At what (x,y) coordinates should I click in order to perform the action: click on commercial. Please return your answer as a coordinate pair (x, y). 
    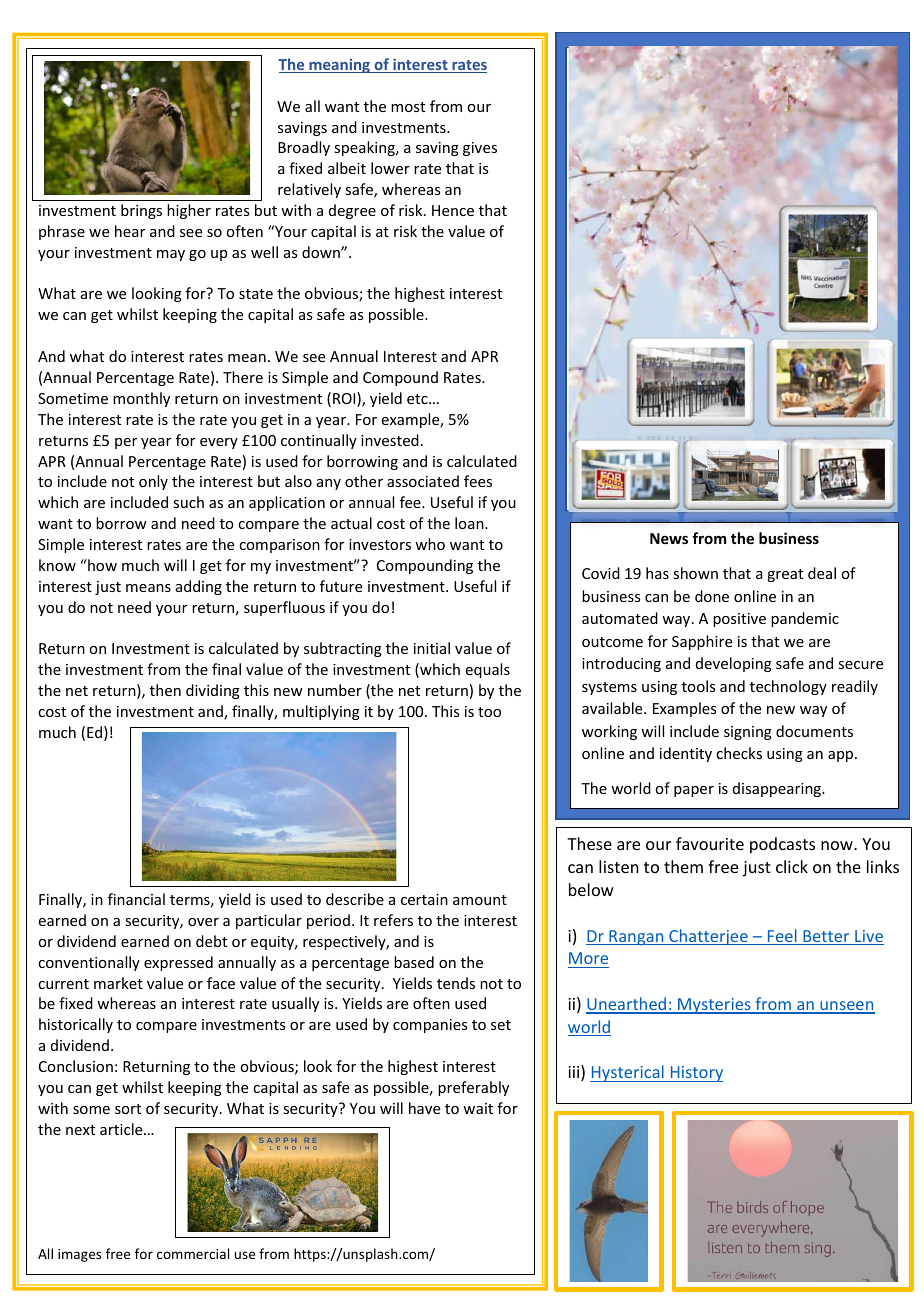
    Looking at the image, I should click on (193, 1253).
